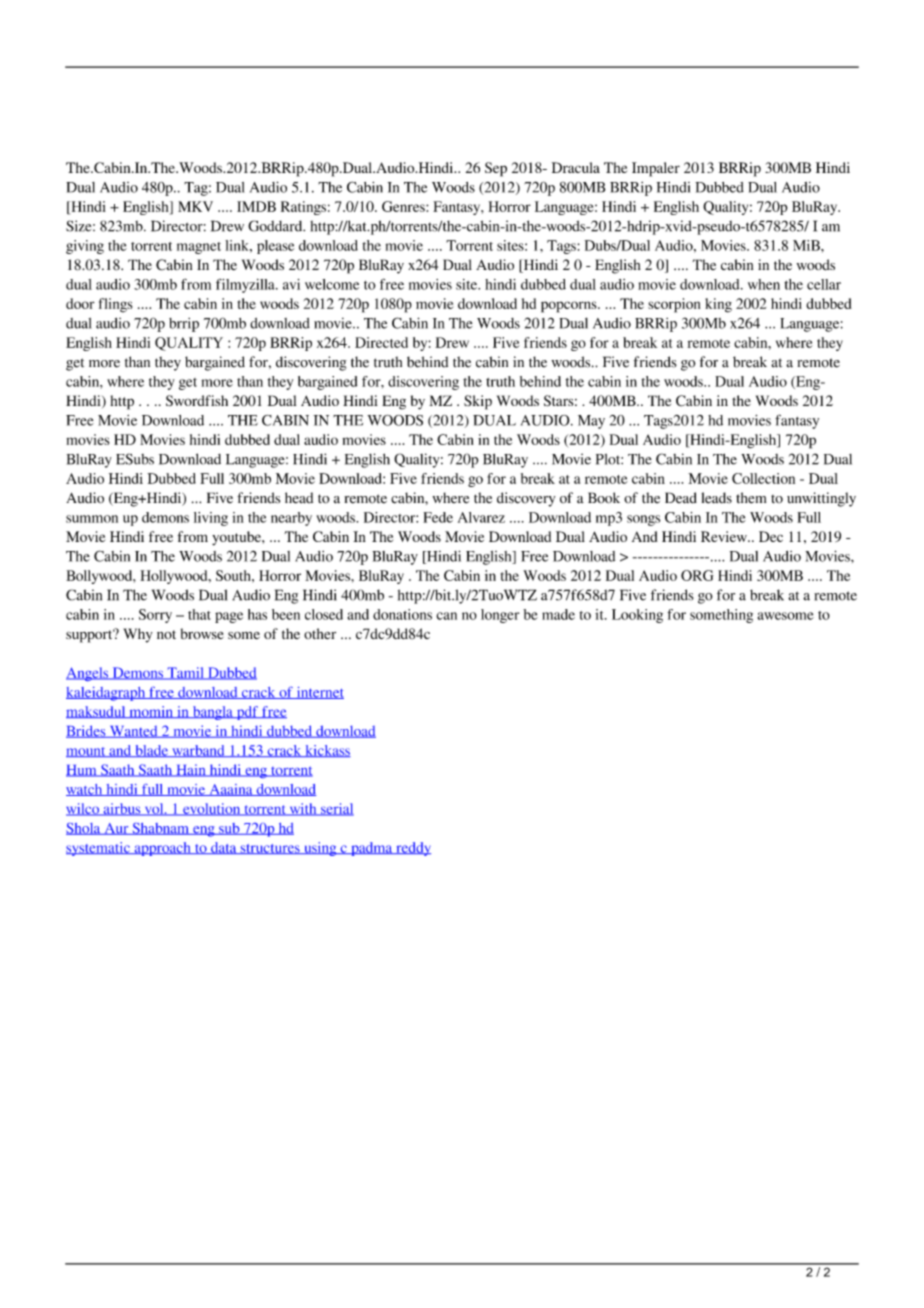 The height and width of the document is (1308, 924). What do you see at coordinates (115, 305) in the document?
I see `flings` at bounding box center [115, 305].
